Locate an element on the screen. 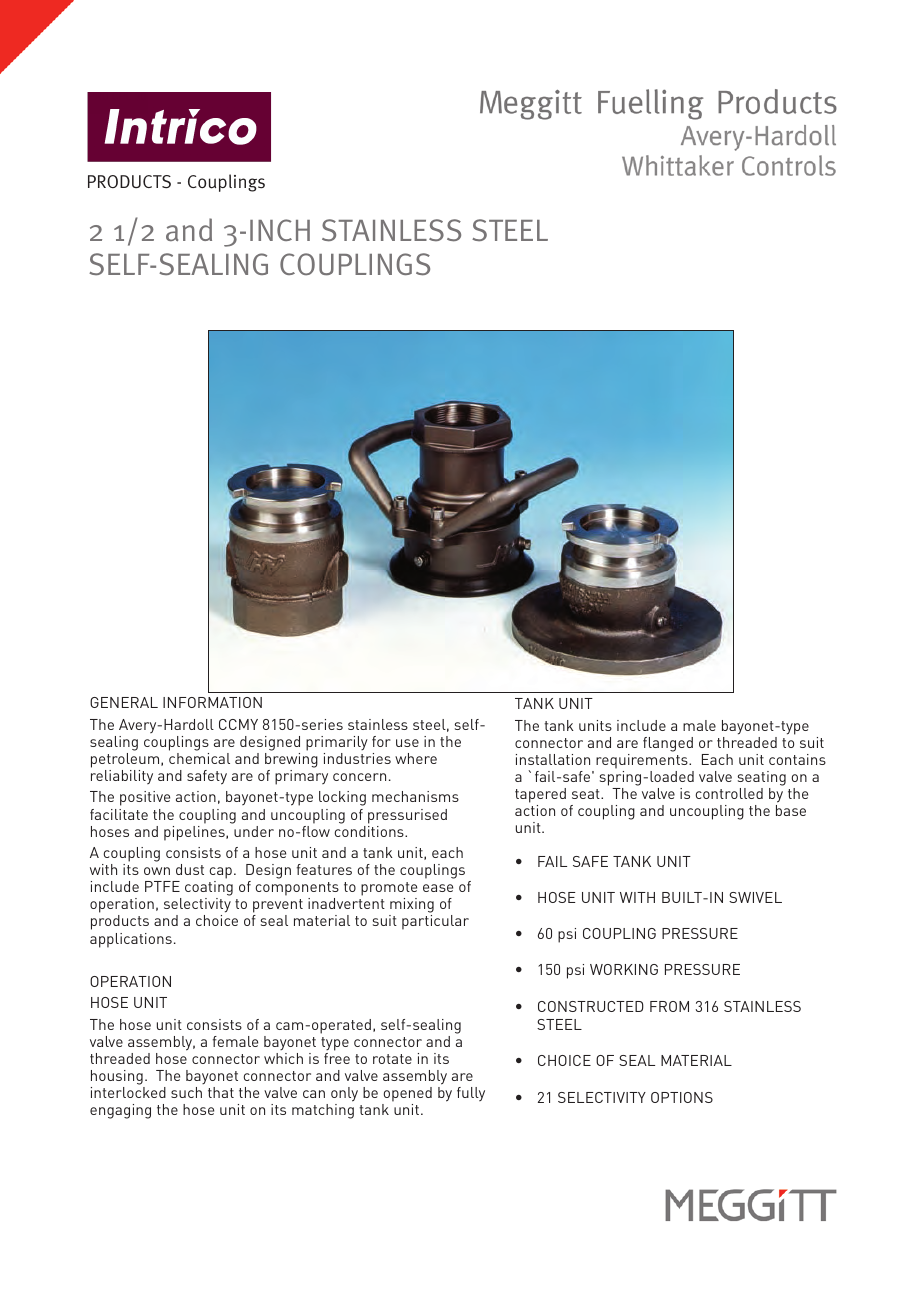 Image resolution: width=924 pixels, height=1308 pixels. FROM is located at coordinates (669, 1006).
